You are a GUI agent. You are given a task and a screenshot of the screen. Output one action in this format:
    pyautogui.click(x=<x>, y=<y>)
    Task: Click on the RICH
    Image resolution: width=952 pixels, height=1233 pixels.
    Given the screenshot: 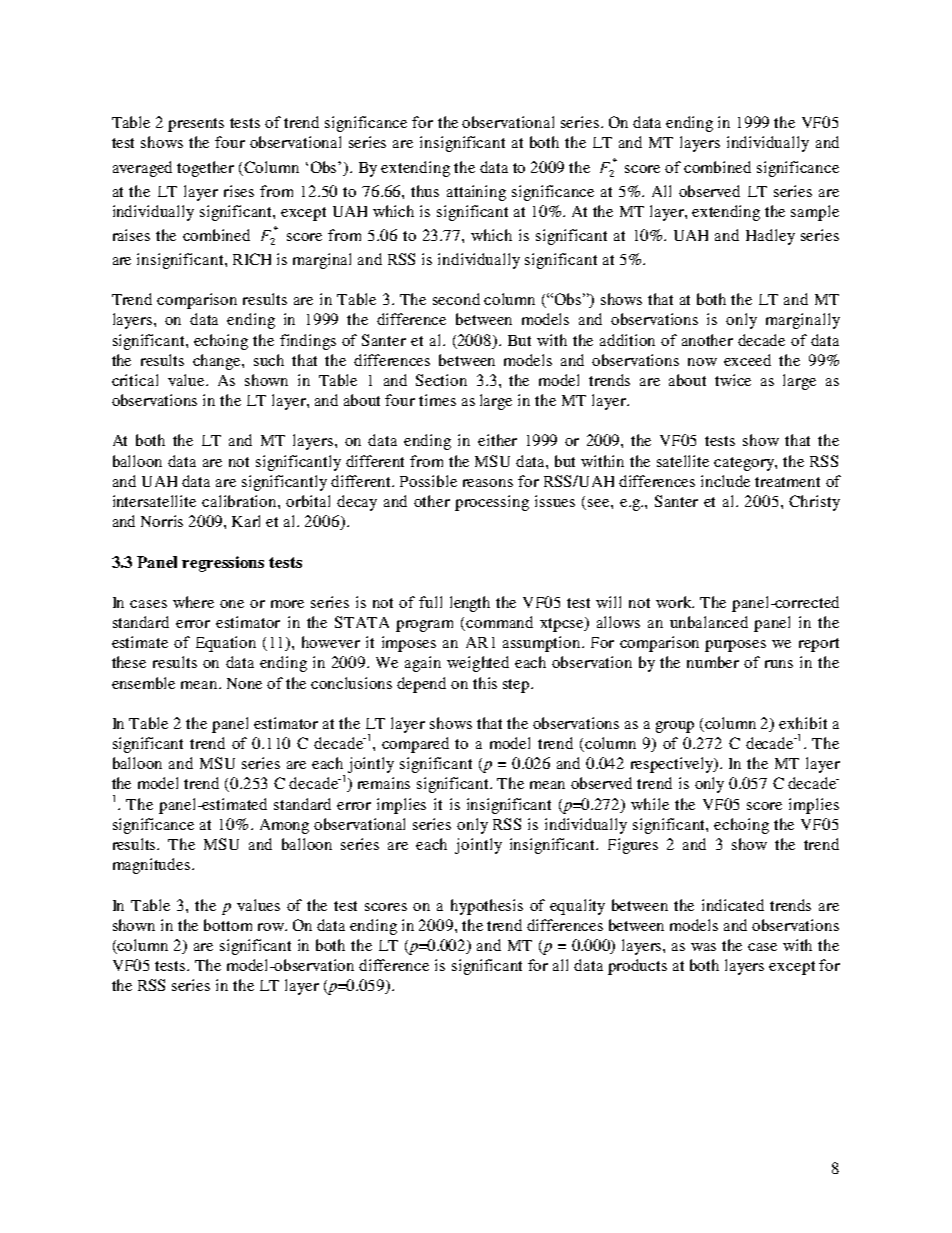 What is the action you would take?
    pyautogui.click(x=252, y=259)
